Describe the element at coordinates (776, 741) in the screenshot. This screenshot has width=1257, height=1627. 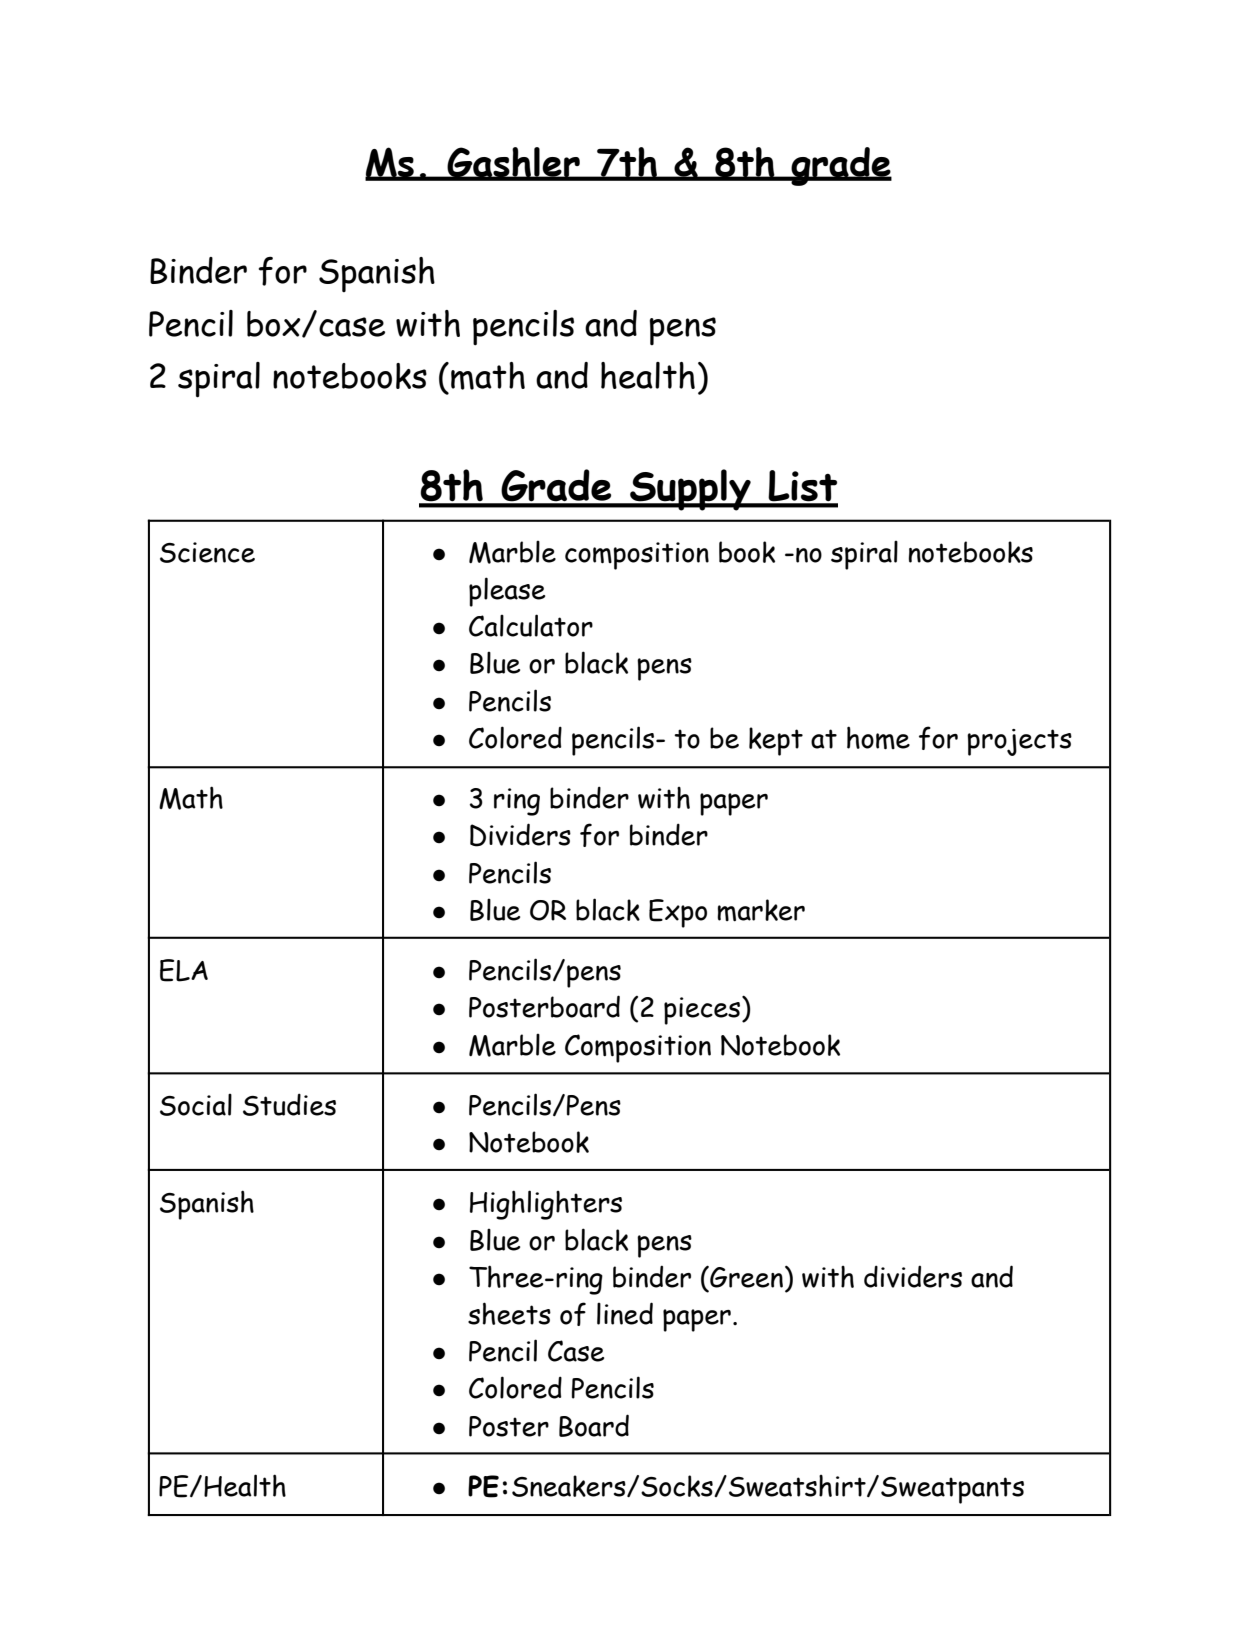
I see `kept` at that location.
